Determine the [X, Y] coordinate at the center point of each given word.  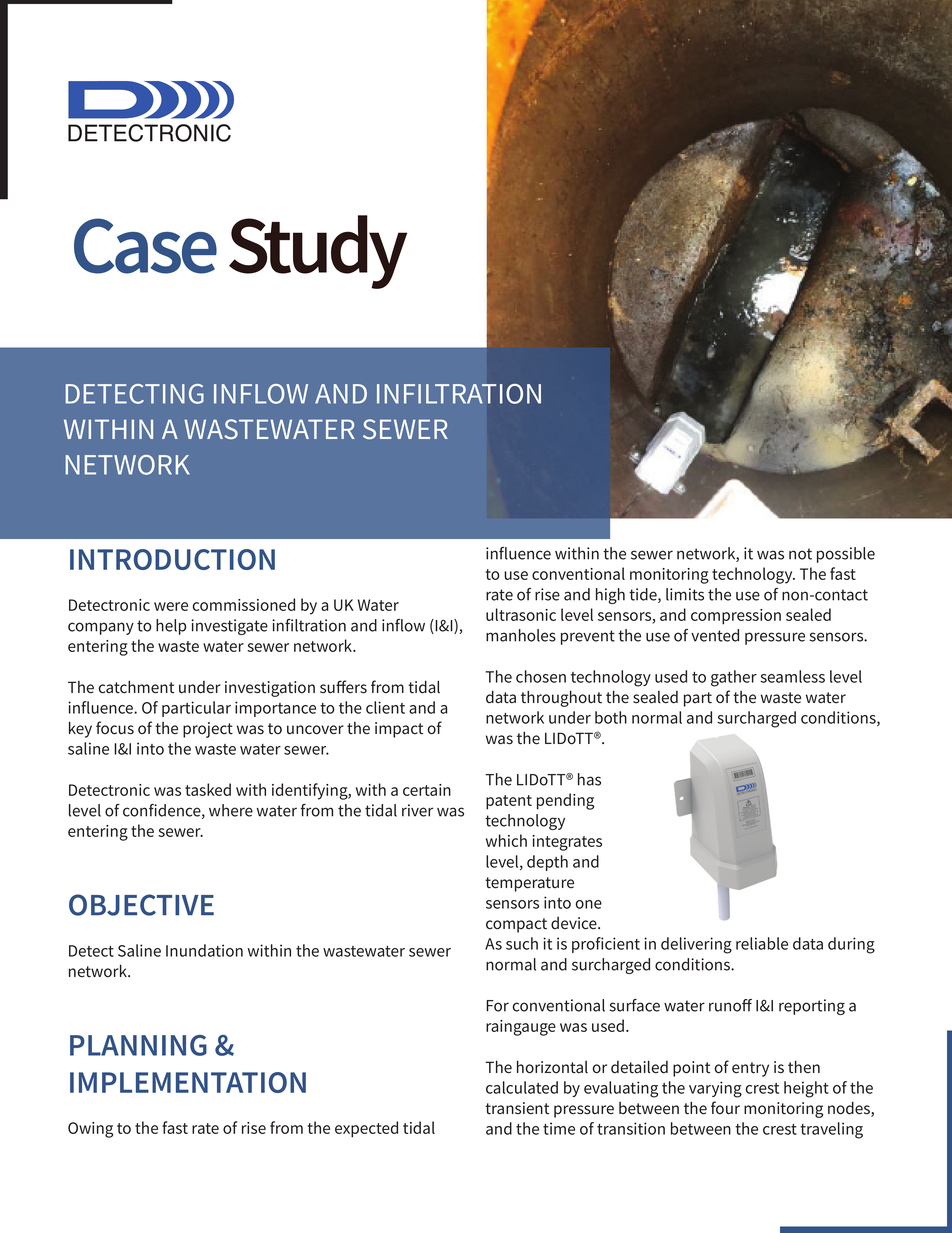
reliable [762, 943]
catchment [136, 687]
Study [318, 252]
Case [145, 246]
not [800, 554]
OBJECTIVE [141, 905]
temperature [529, 884]
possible [846, 555]
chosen [541, 676]
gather [734, 678]
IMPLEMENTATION [188, 1082]
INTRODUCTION [172, 559]
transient [517, 1108]
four [725, 1108]
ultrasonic [521, 614]
